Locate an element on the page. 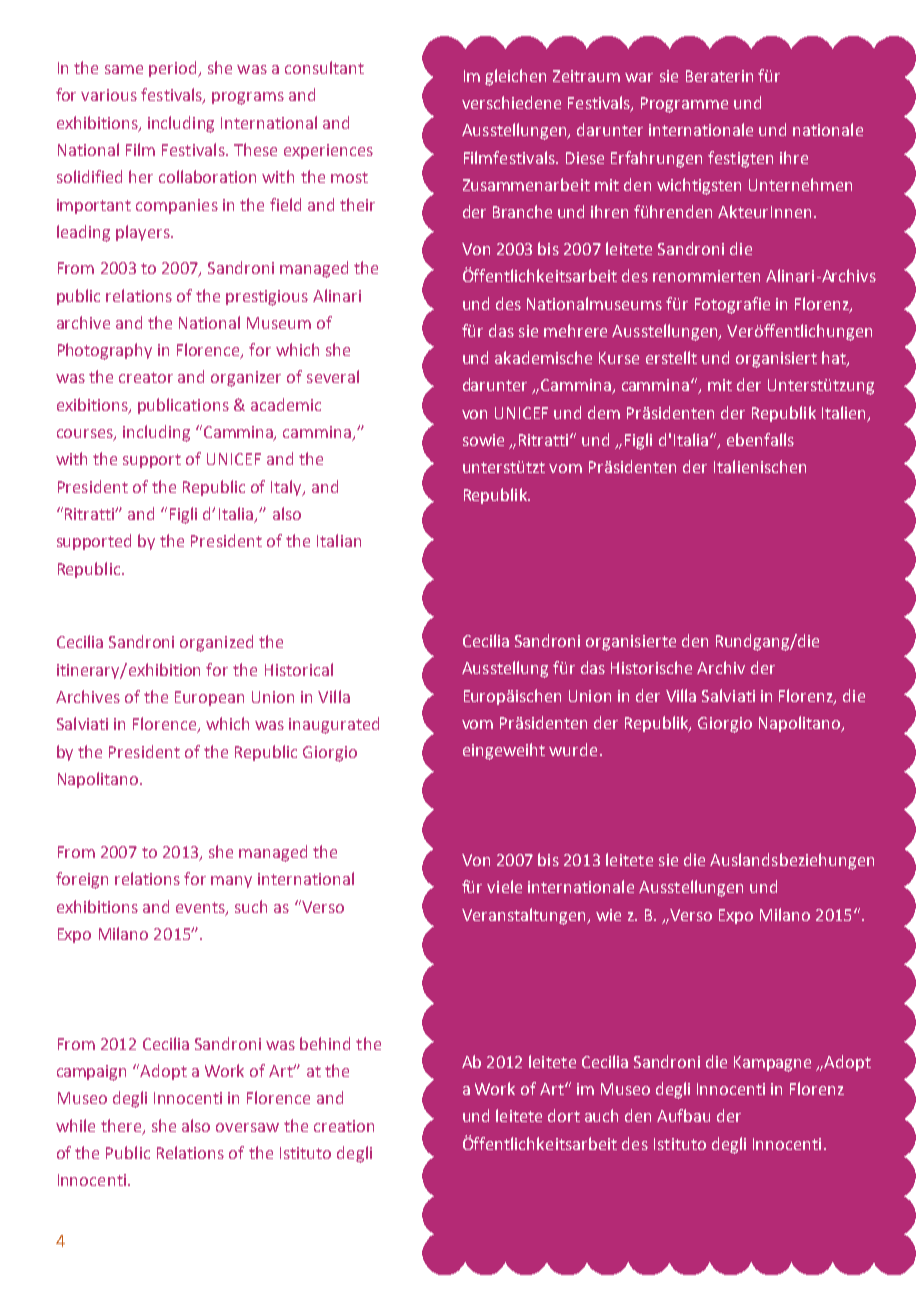 This document has height=1308, width=924. consultant is located at coordinates (324, 67).
